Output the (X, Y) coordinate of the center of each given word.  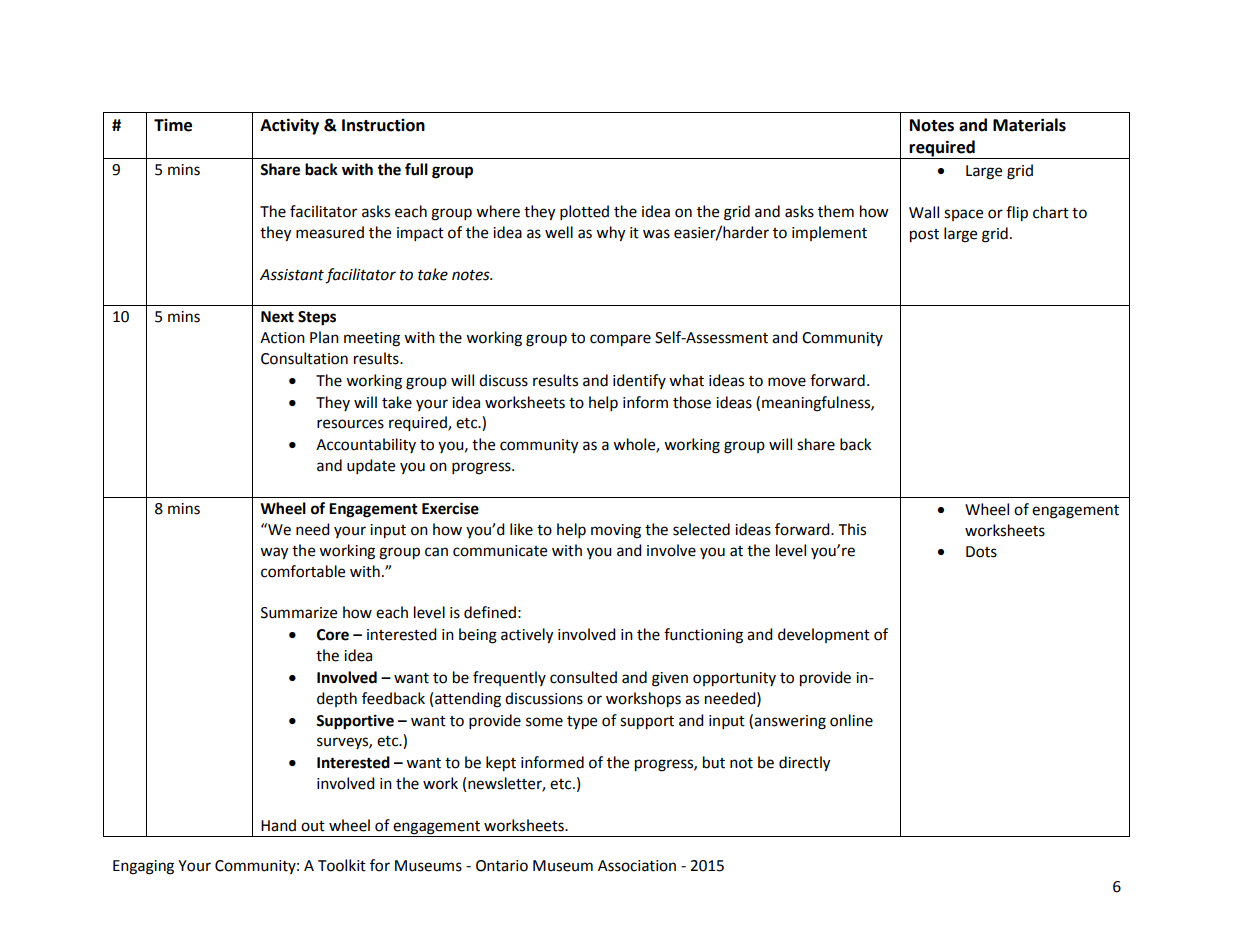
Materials (1029, 125)
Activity (289, 126)
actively (527, 636)
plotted (584, 213)
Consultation (304, 358)
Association (637, 866)
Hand (278, 825)
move (787, 382)
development (824, 635)
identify (639, 381)
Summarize (299, 613)
